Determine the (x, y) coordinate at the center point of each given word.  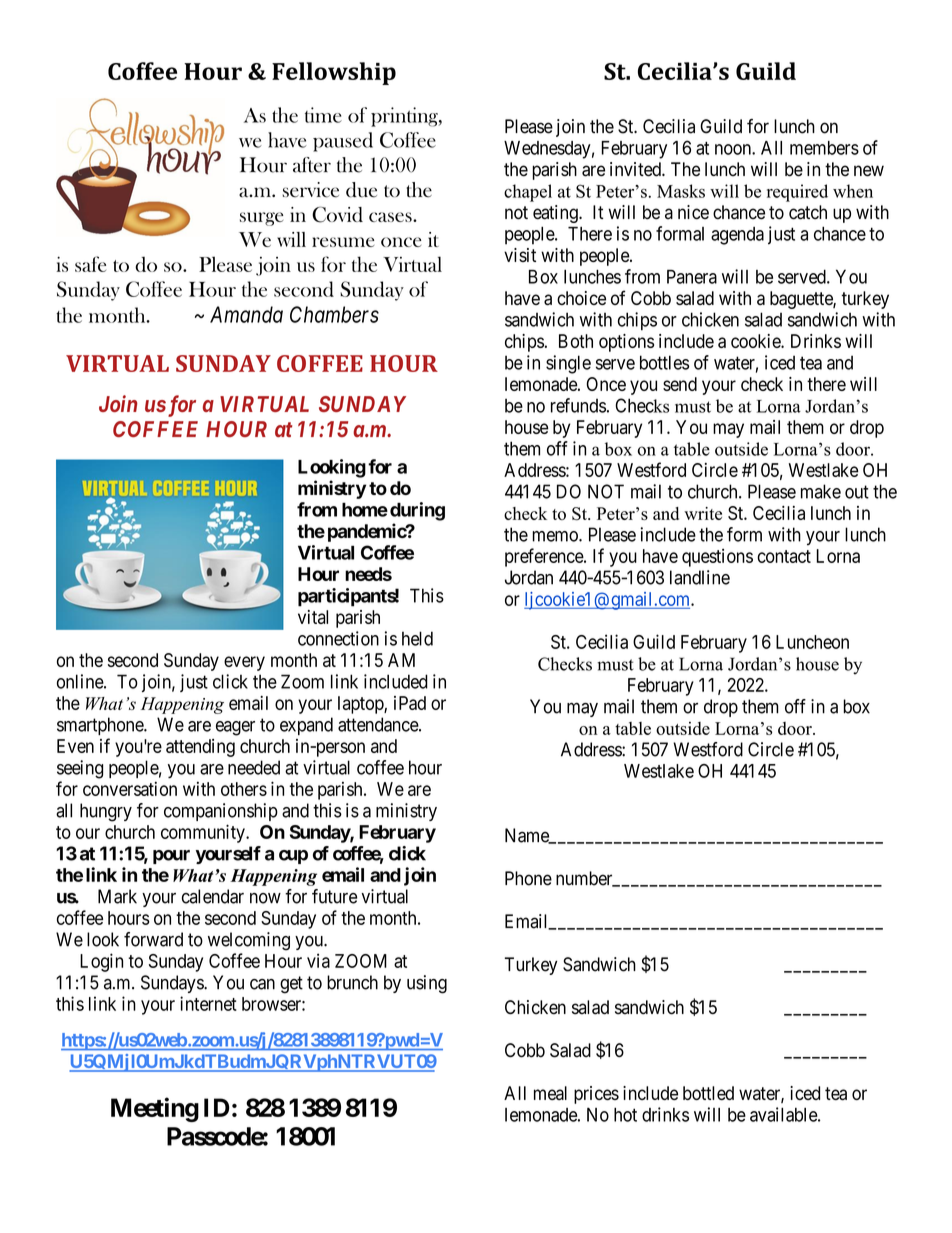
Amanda (246, 314)
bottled (708, 1093)
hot (625, 1115)
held (417, 638)
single (568, 364)
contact (784, 556)
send (680, 384)
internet (208, 1003)
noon (734, 149)
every (244, 663)
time (323, 115)
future (334, 896)
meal (550, 1093)
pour (171, 857)
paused (343, 142)
